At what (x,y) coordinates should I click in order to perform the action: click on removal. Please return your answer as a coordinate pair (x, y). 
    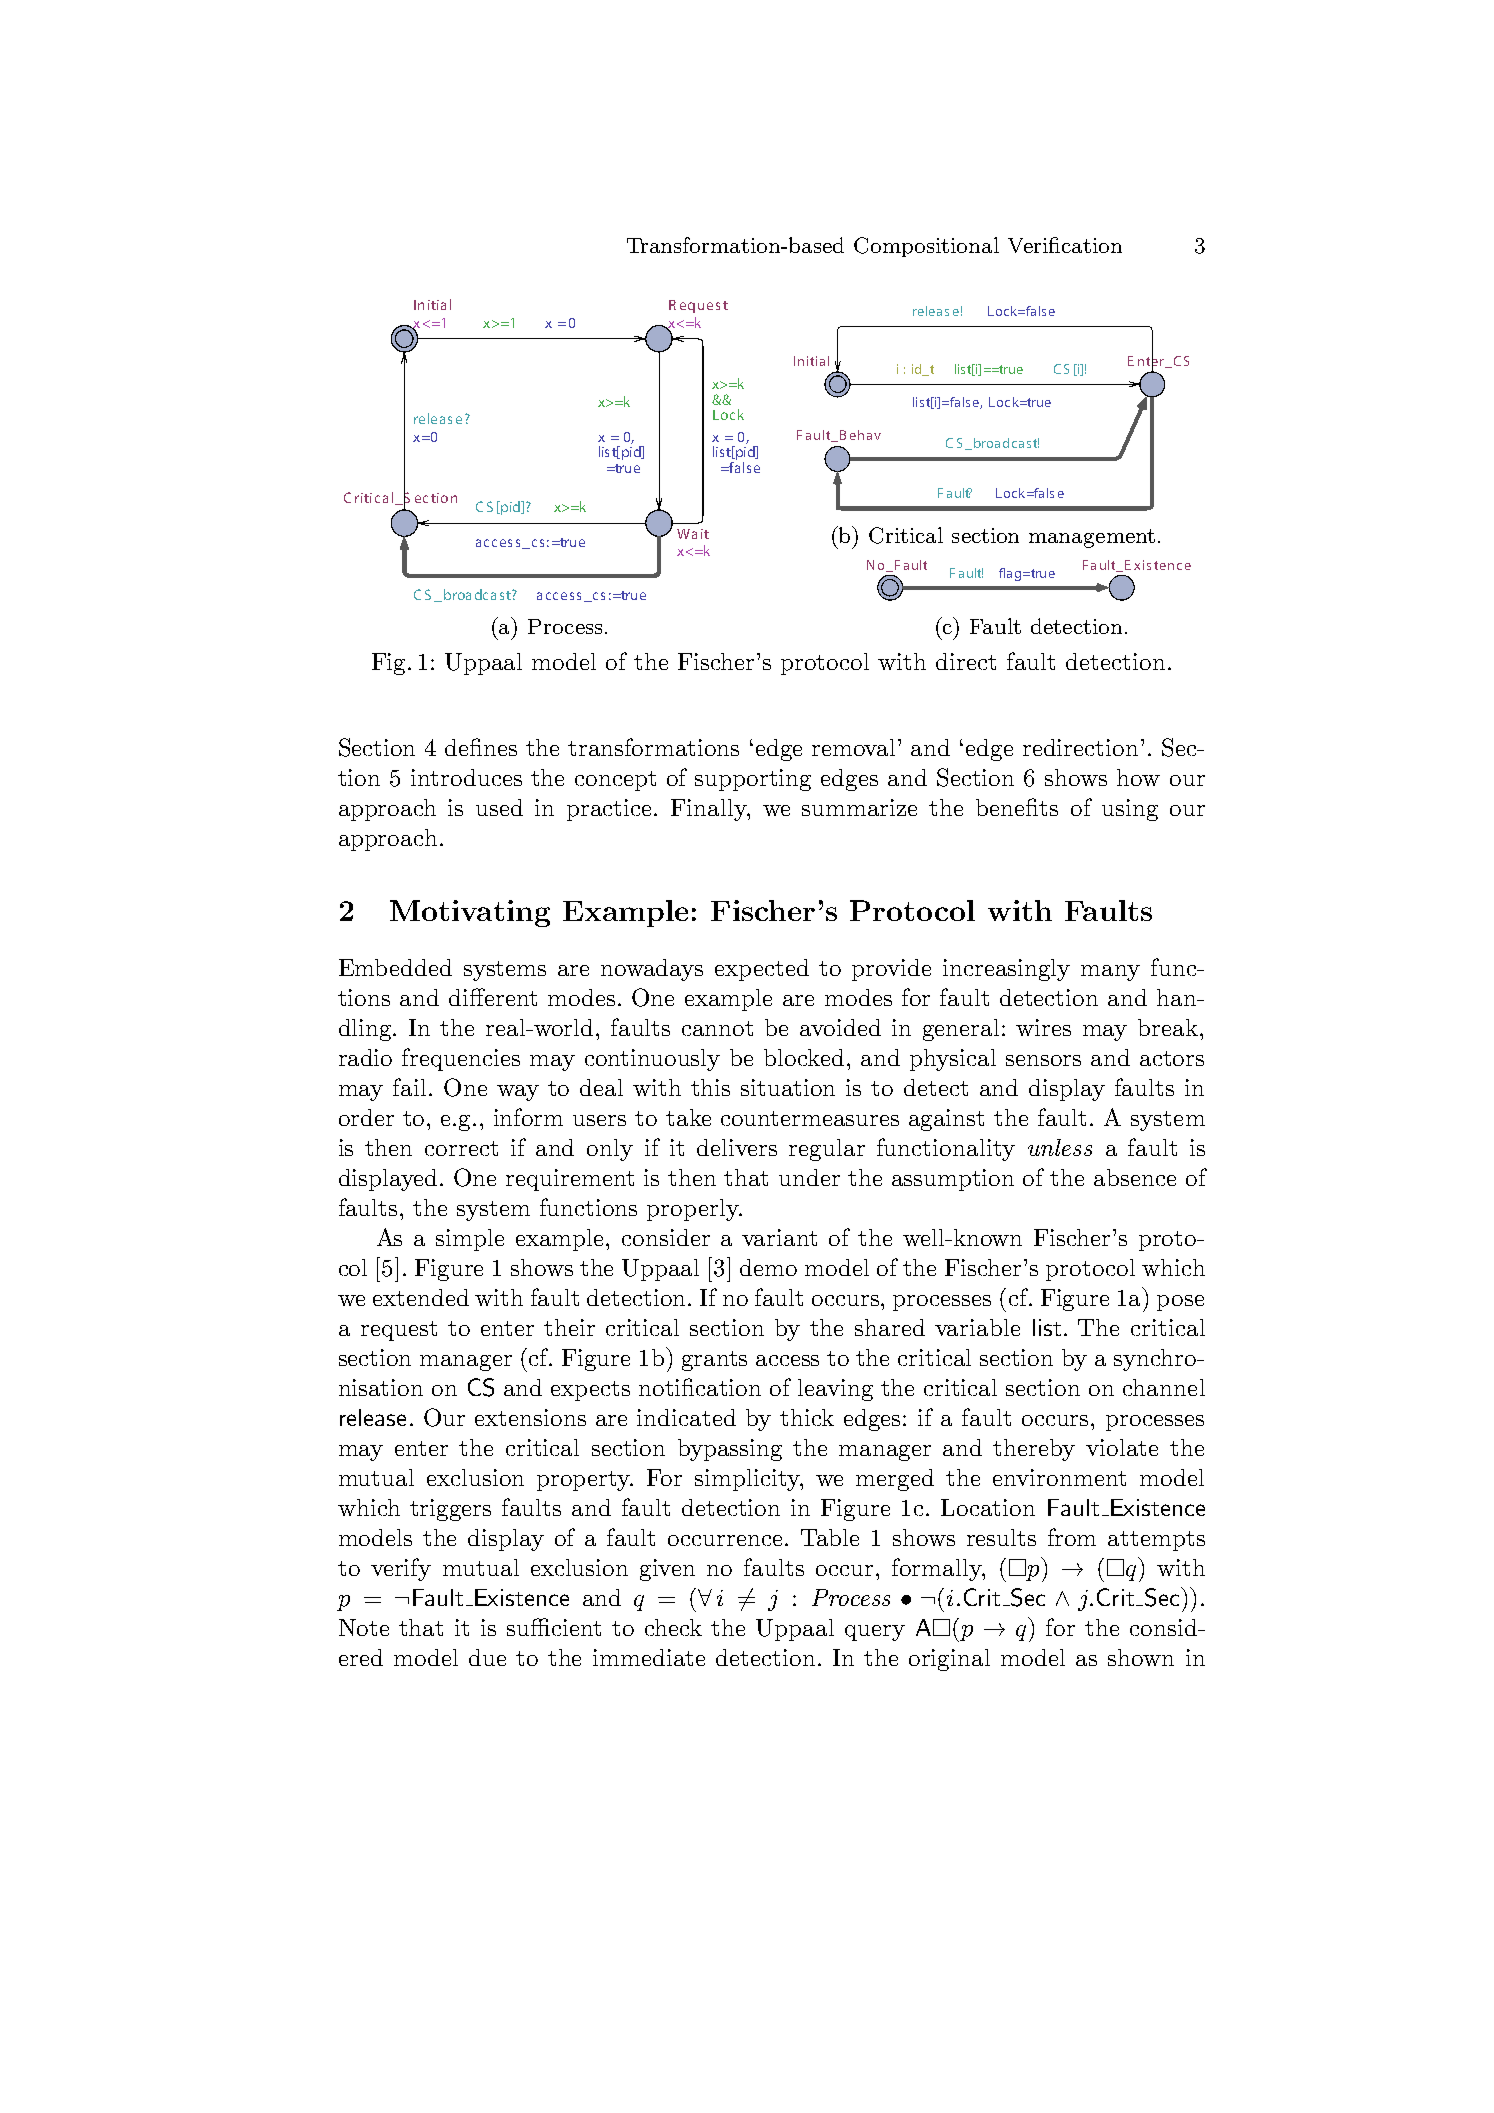
    Looking at the image, I should click on (855, 747).
